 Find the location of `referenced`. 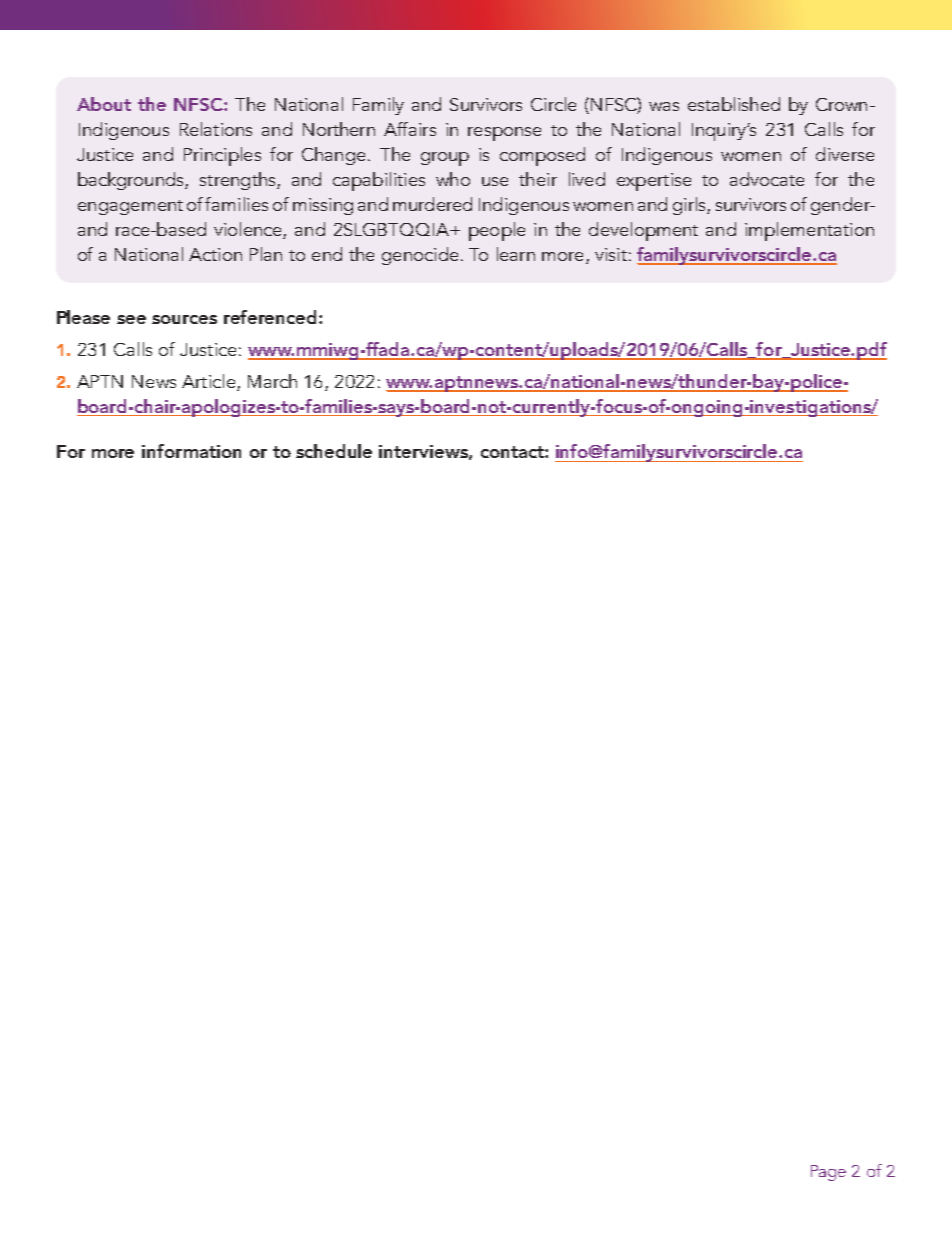

referenced is located at coordinates (272, 317).
